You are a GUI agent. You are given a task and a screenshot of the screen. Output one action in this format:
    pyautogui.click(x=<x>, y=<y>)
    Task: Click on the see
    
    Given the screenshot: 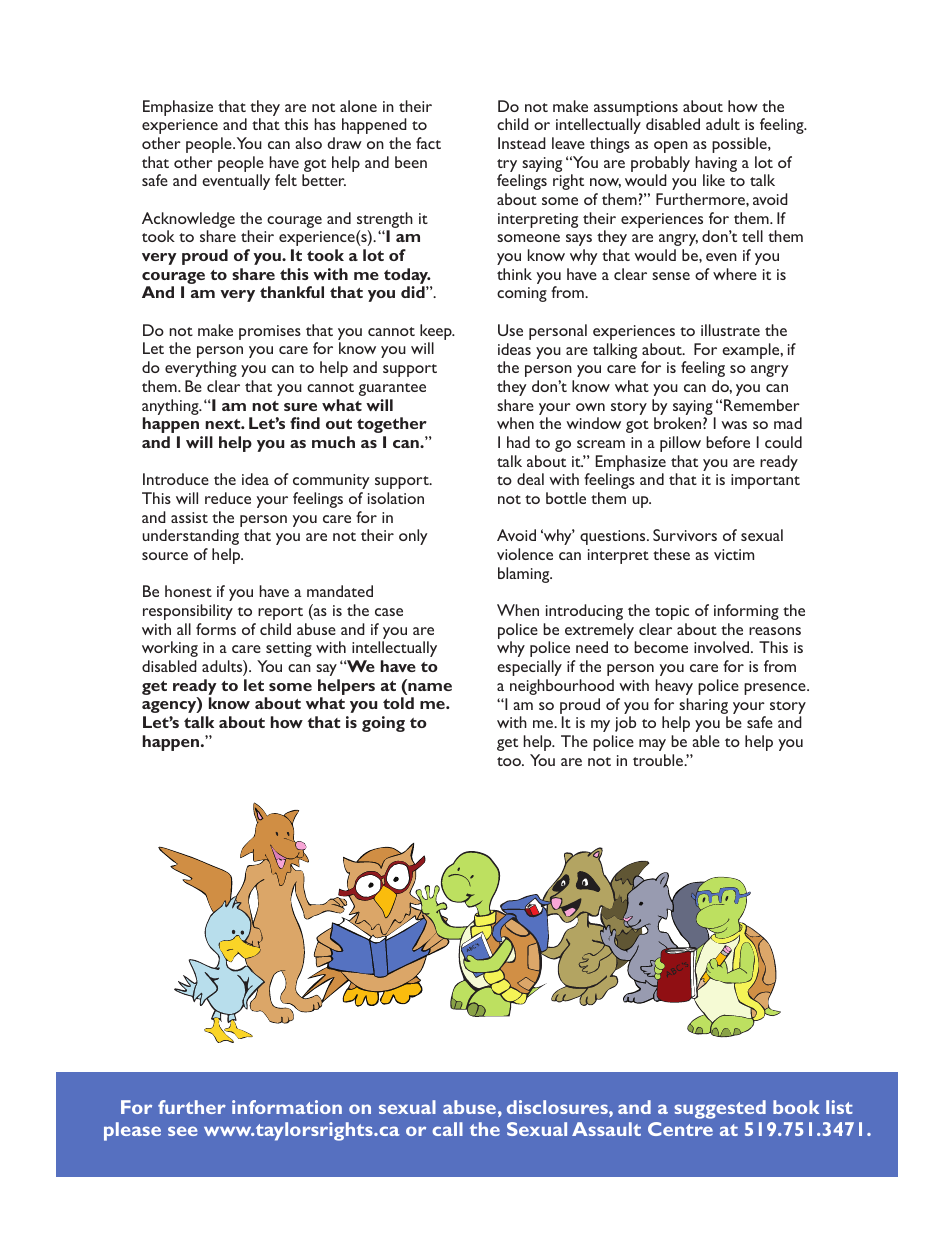 What is the action you would take?
    pyautogui.click(x=182, y=1131)
